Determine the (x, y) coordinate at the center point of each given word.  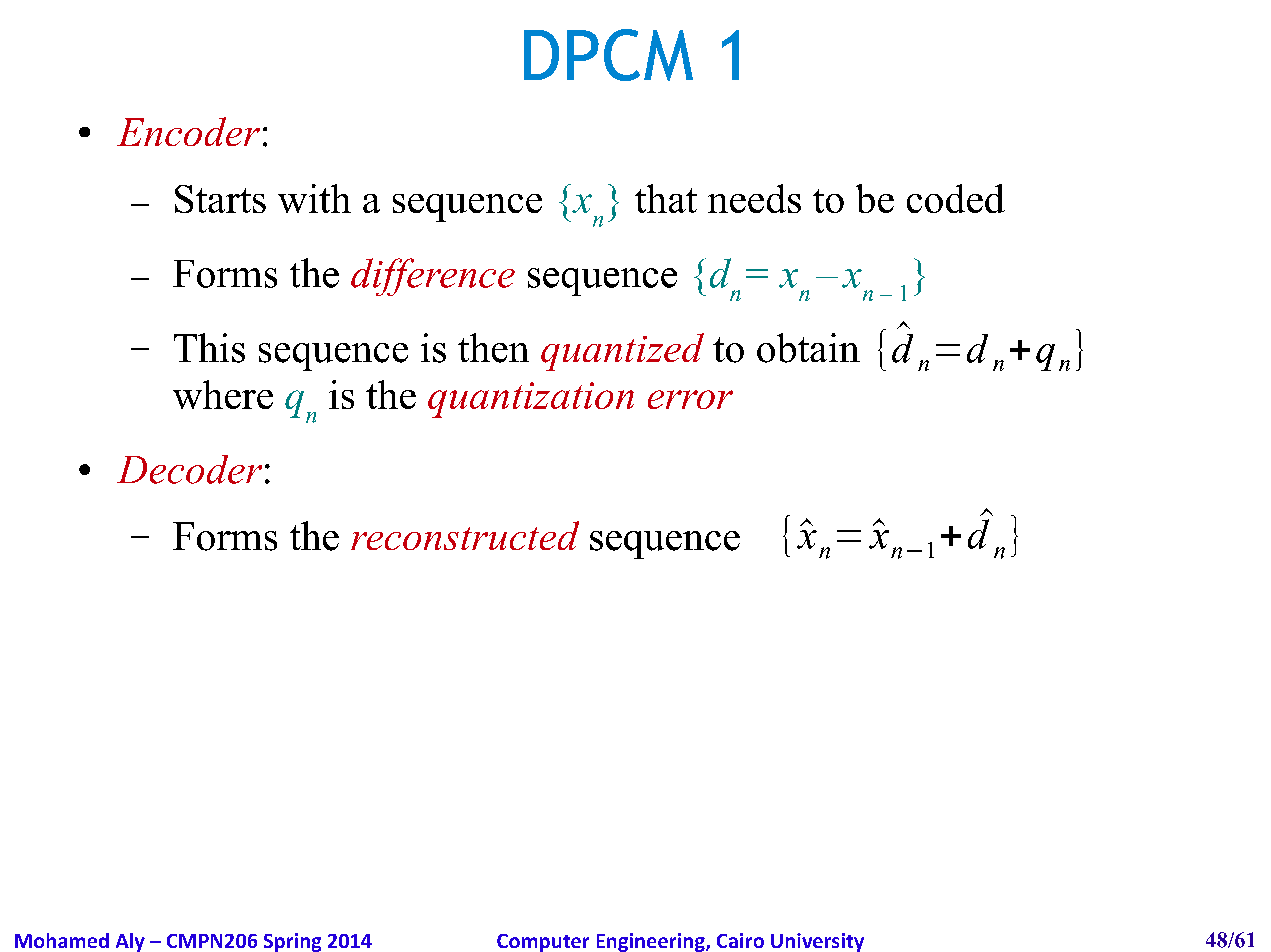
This (209, 348)
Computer (543, 943)
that (666, 198)
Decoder (189, 469)
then (493, 348)
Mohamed (62, 940)
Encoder (188, 131)
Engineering (652, 942)
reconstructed (465, 535)
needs (754, 198)
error (690, 399)
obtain (808, 348)
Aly (130, 942)
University (817, 942)
